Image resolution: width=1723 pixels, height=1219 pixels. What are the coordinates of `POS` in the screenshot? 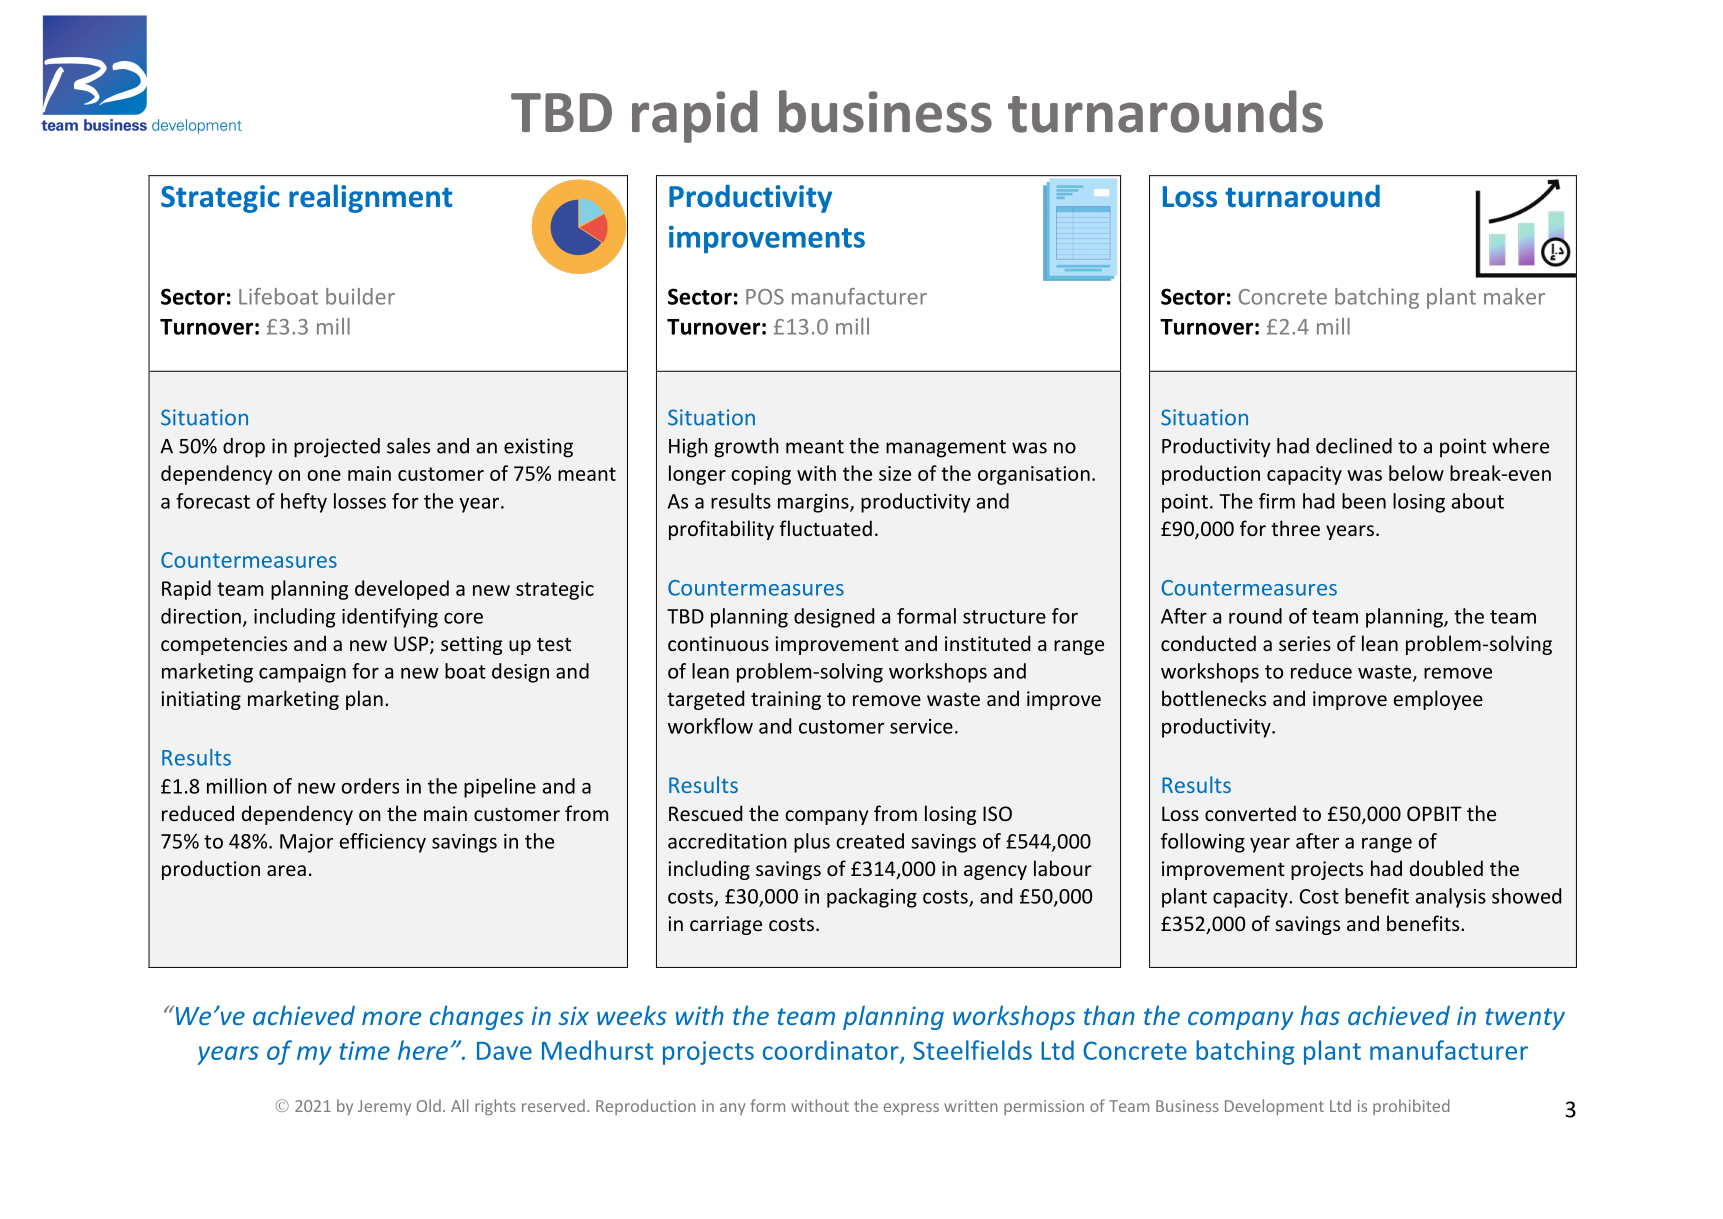 It's located at (765, 297).
